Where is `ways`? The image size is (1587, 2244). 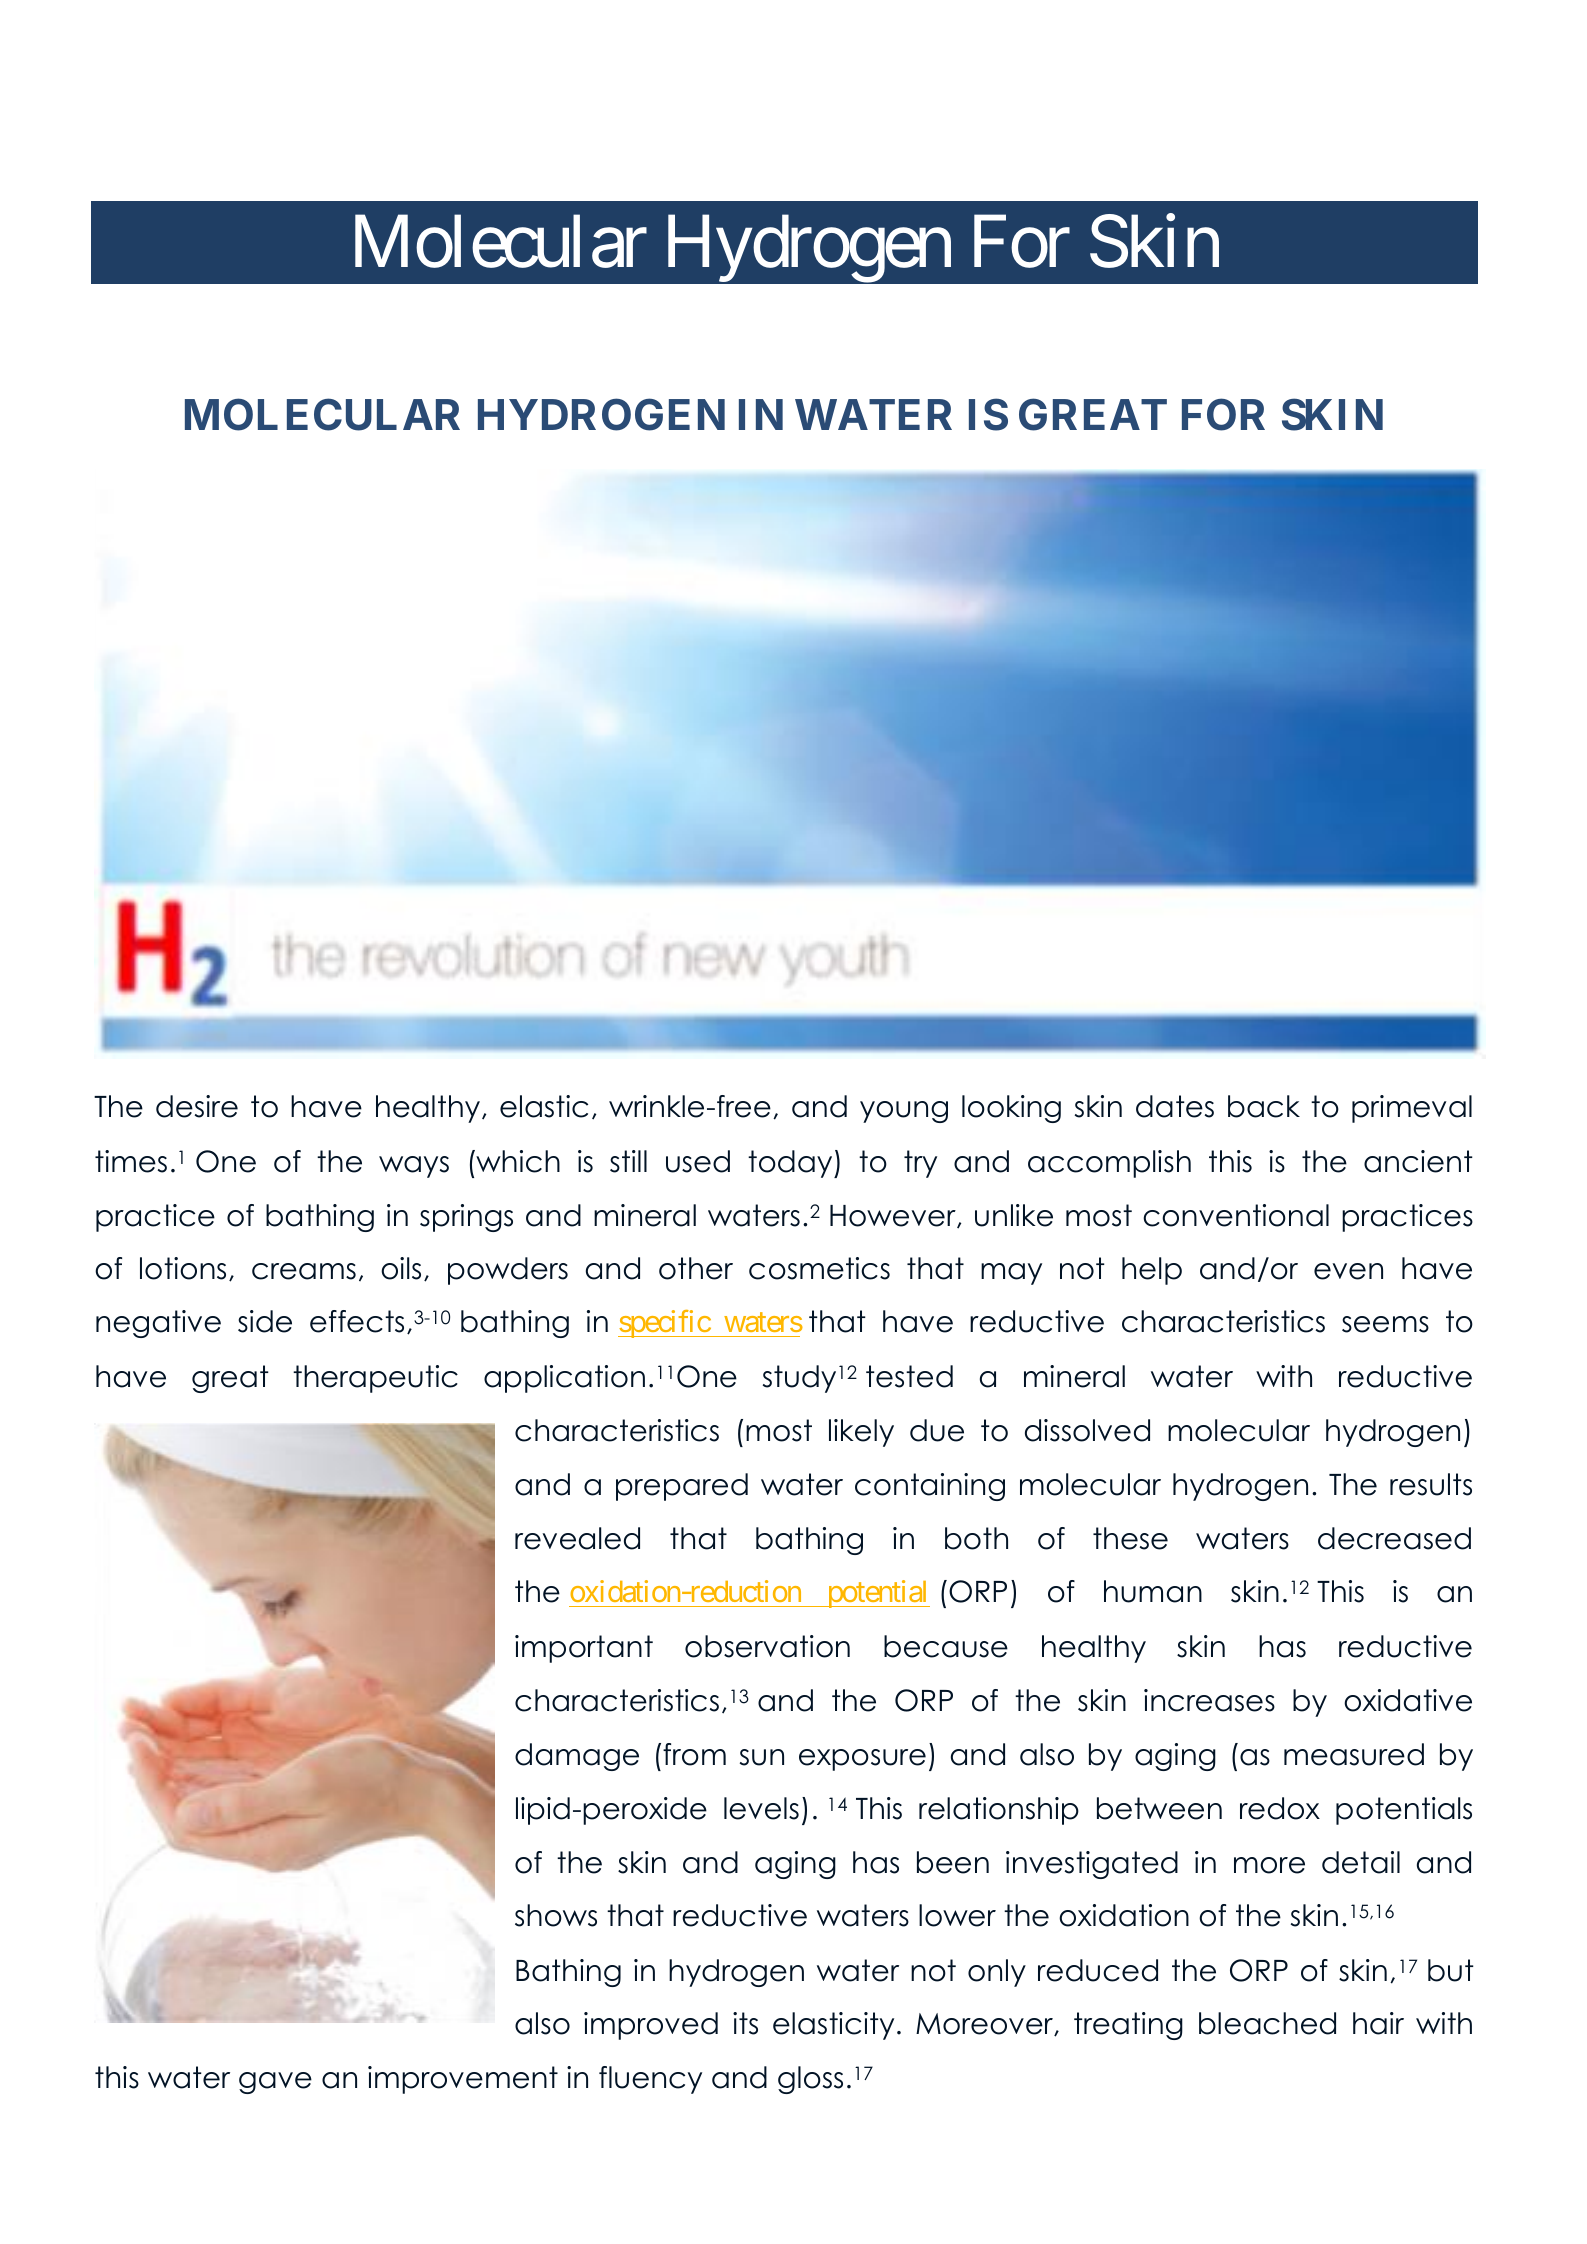 ways is located at coordinates (414, 1167).
